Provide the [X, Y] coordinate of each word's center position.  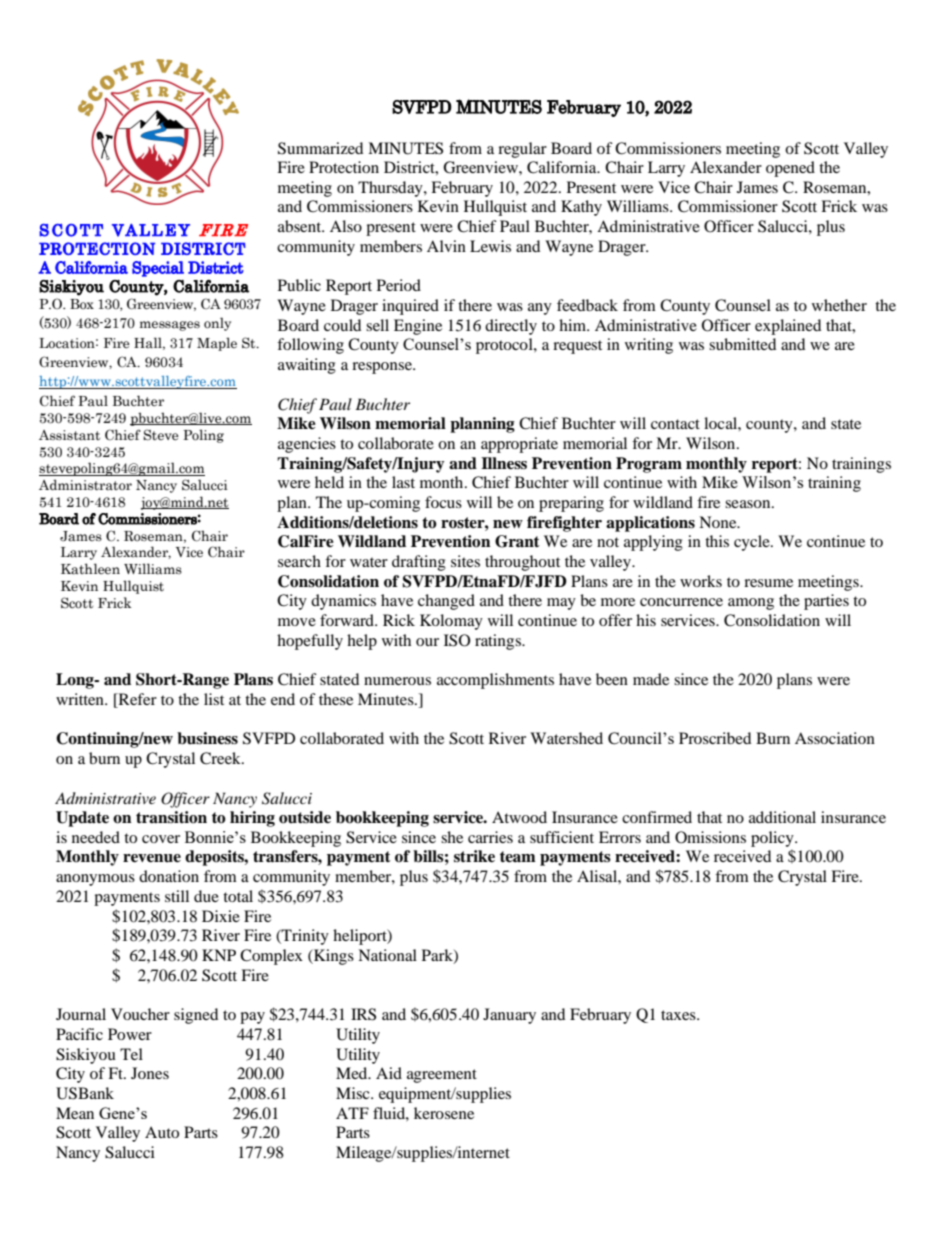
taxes [679, 1015]
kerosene [444, 1113]
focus [443, 502]
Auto [162, 1132]
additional [782, 817]
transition [171, 817]
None [719, 522]
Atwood [519, 817]
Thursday [391, 189]
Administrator [85, 484]
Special [158, 269]
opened [790, 169]
